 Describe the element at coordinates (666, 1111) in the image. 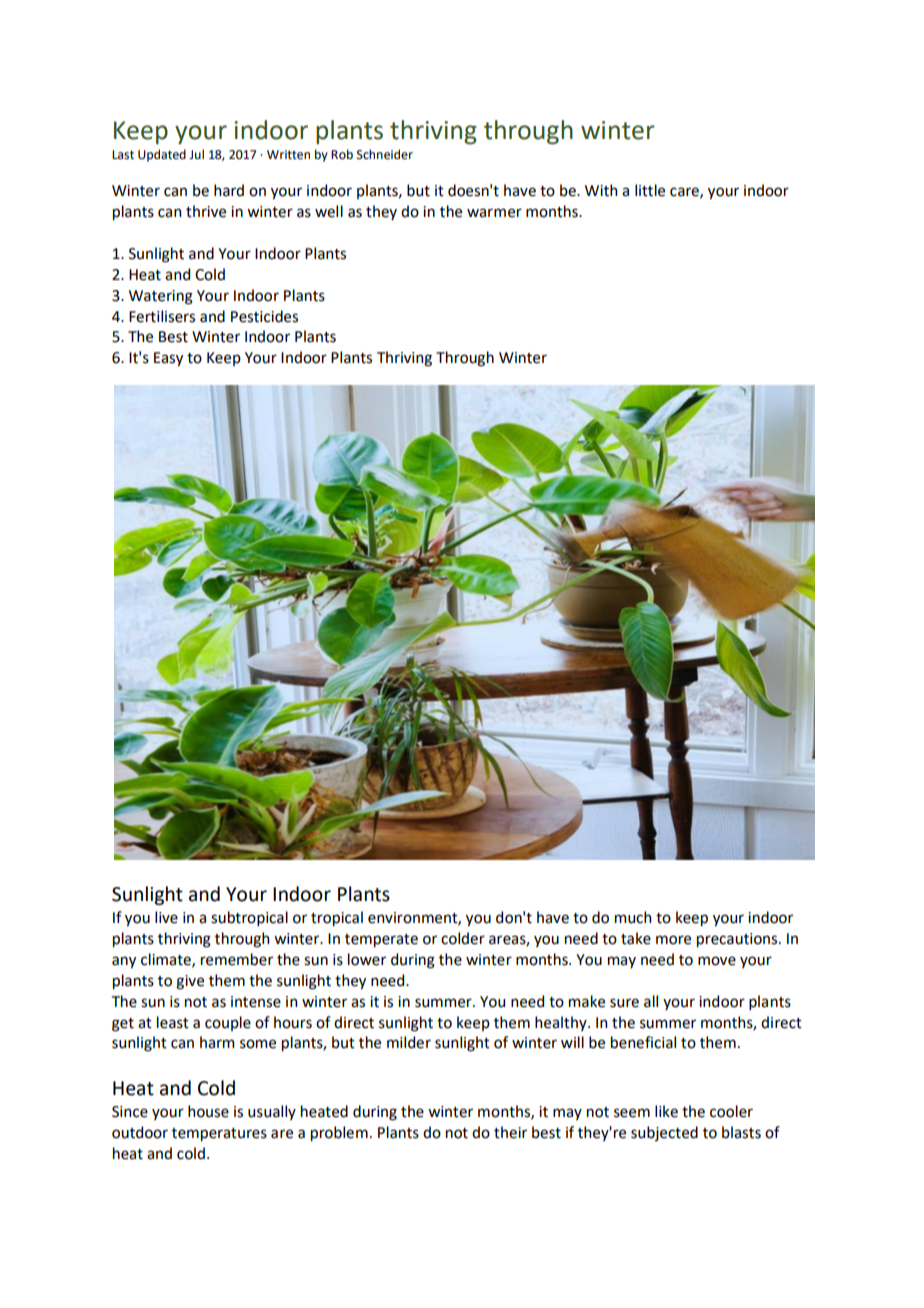

I see `like` at that location.
